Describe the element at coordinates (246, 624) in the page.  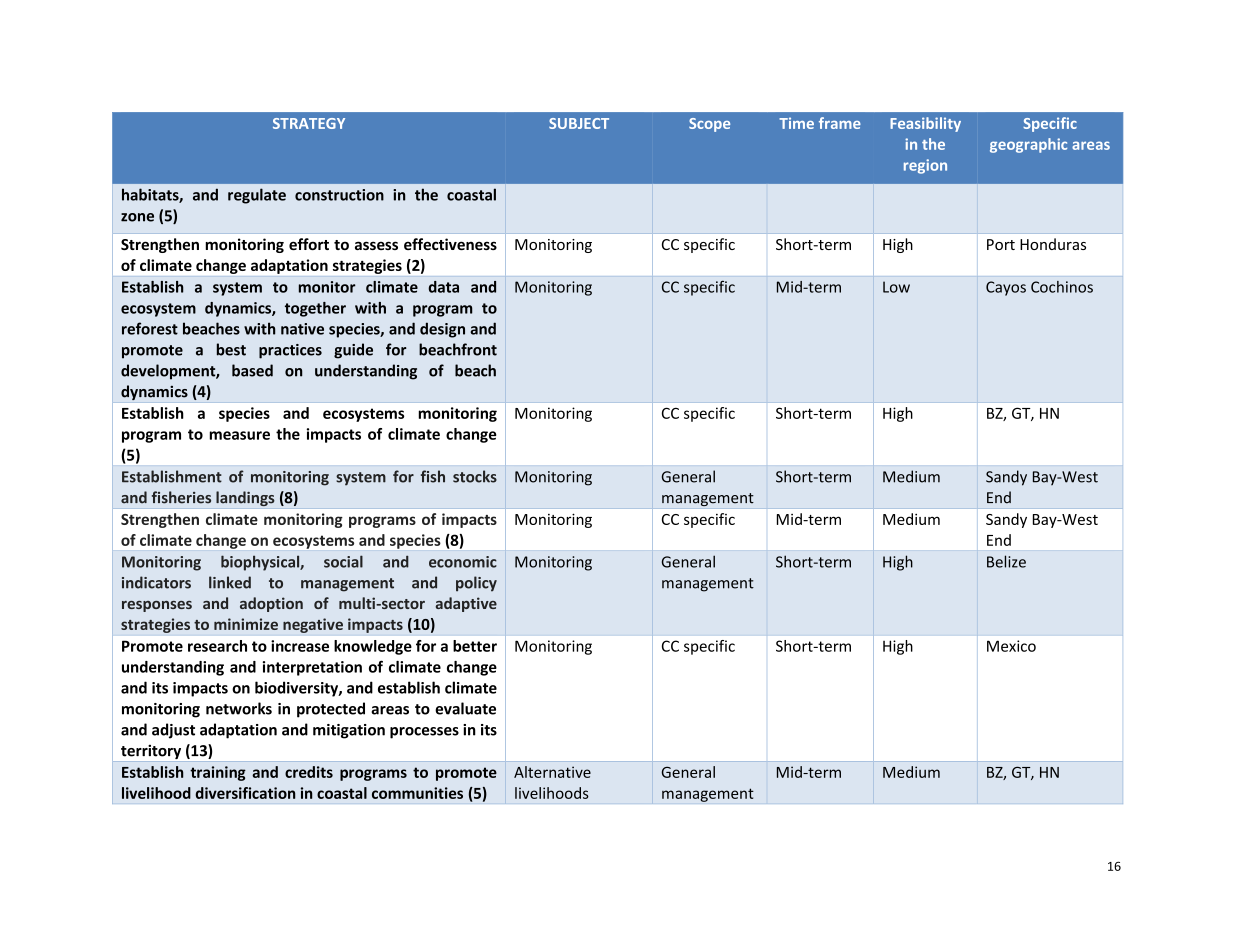
I see `minimize` at that location.
